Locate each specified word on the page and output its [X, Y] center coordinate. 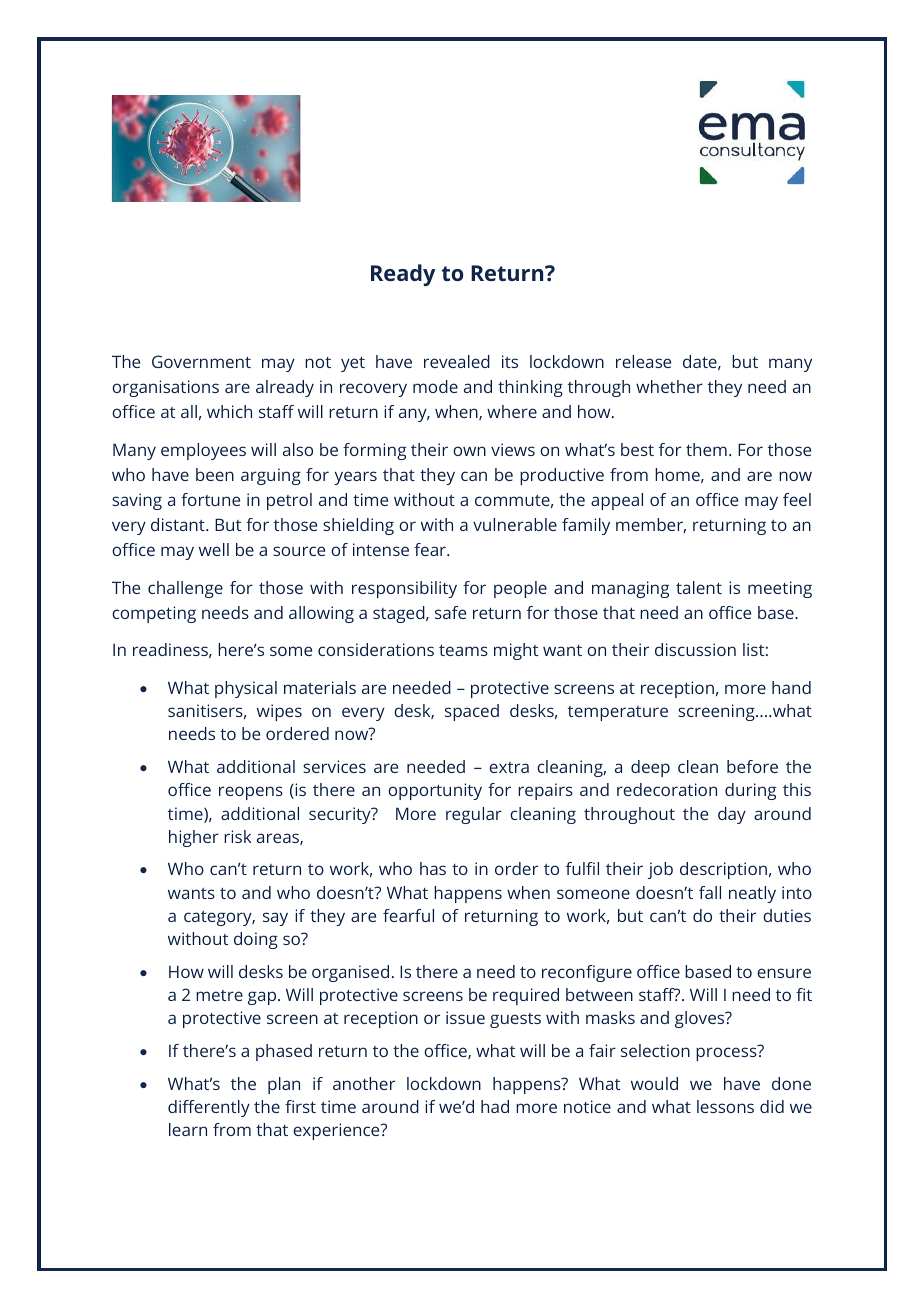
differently [209, 1108]
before [752, 766]
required [526, 996]
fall [710, 892]
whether [669, 386]
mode [435, 386]
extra [509, 767]
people [520, 589]
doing [256, 940]
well [214, 549]
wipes [279, 712]
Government [201, 361]
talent [699, 587]
